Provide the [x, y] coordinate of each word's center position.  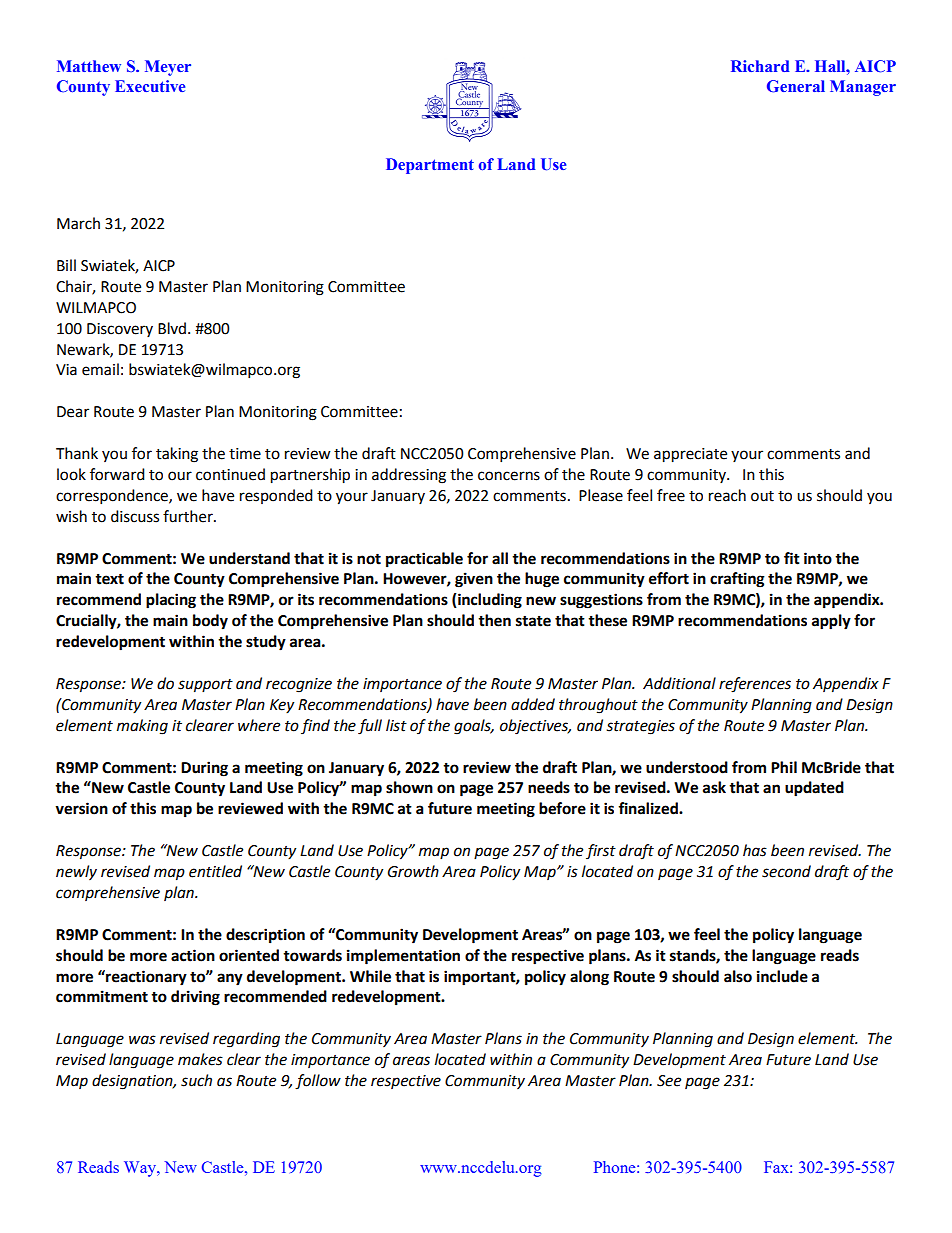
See [669, 1081]
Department [430, 166]
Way [141, 1169]
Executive [150, 86]
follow [318, 1082]
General [796, 86]
